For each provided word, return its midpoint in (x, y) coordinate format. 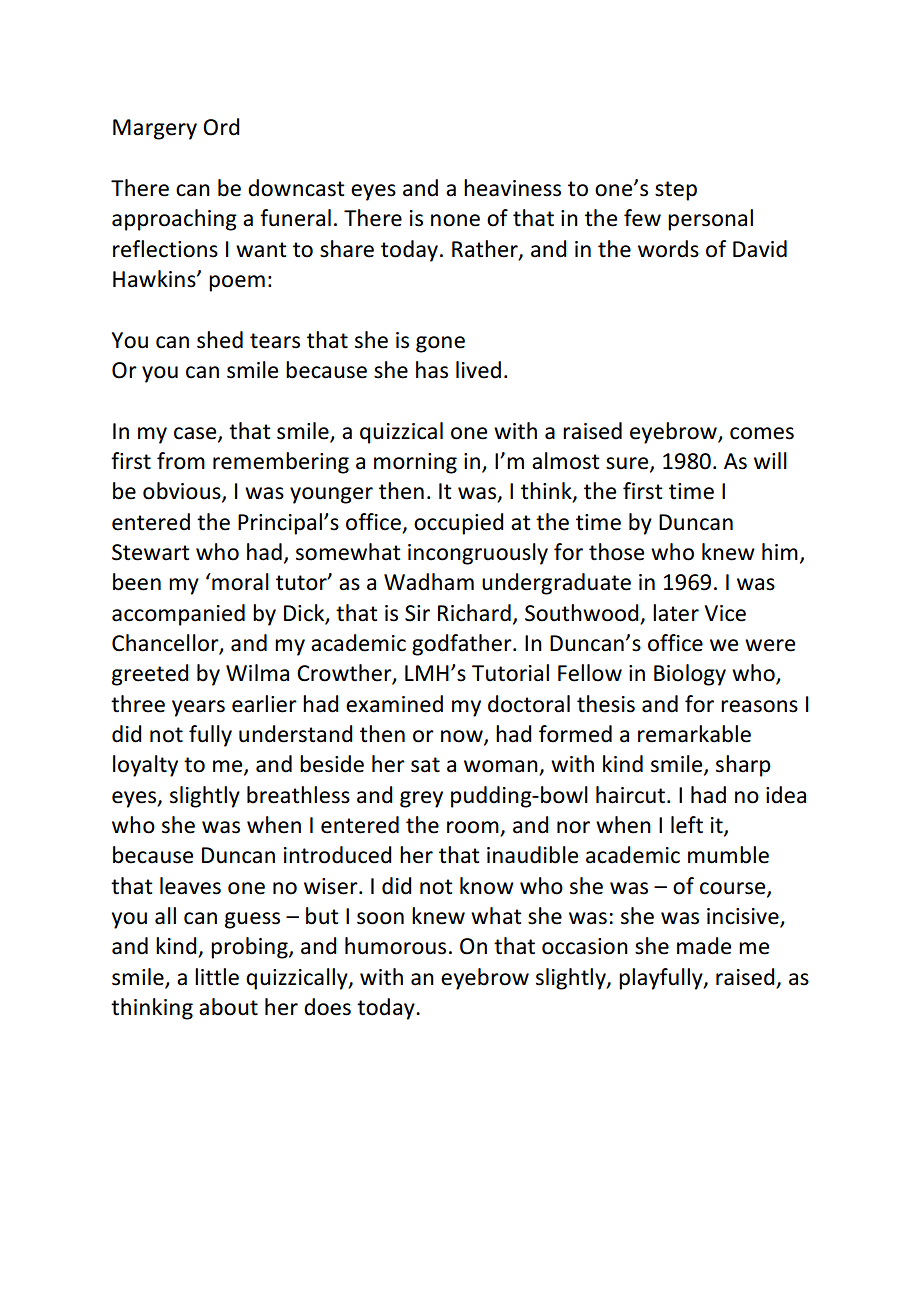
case (196, 434)
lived (478, 370)
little (217, 977)
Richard (474, 613)
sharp (743, 766)
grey (421, 799)
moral (239, 582)
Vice (725, 613)
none (455, 220)
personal (710, 220)
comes (762, 433)
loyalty (145, 766)
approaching (174, 220)
